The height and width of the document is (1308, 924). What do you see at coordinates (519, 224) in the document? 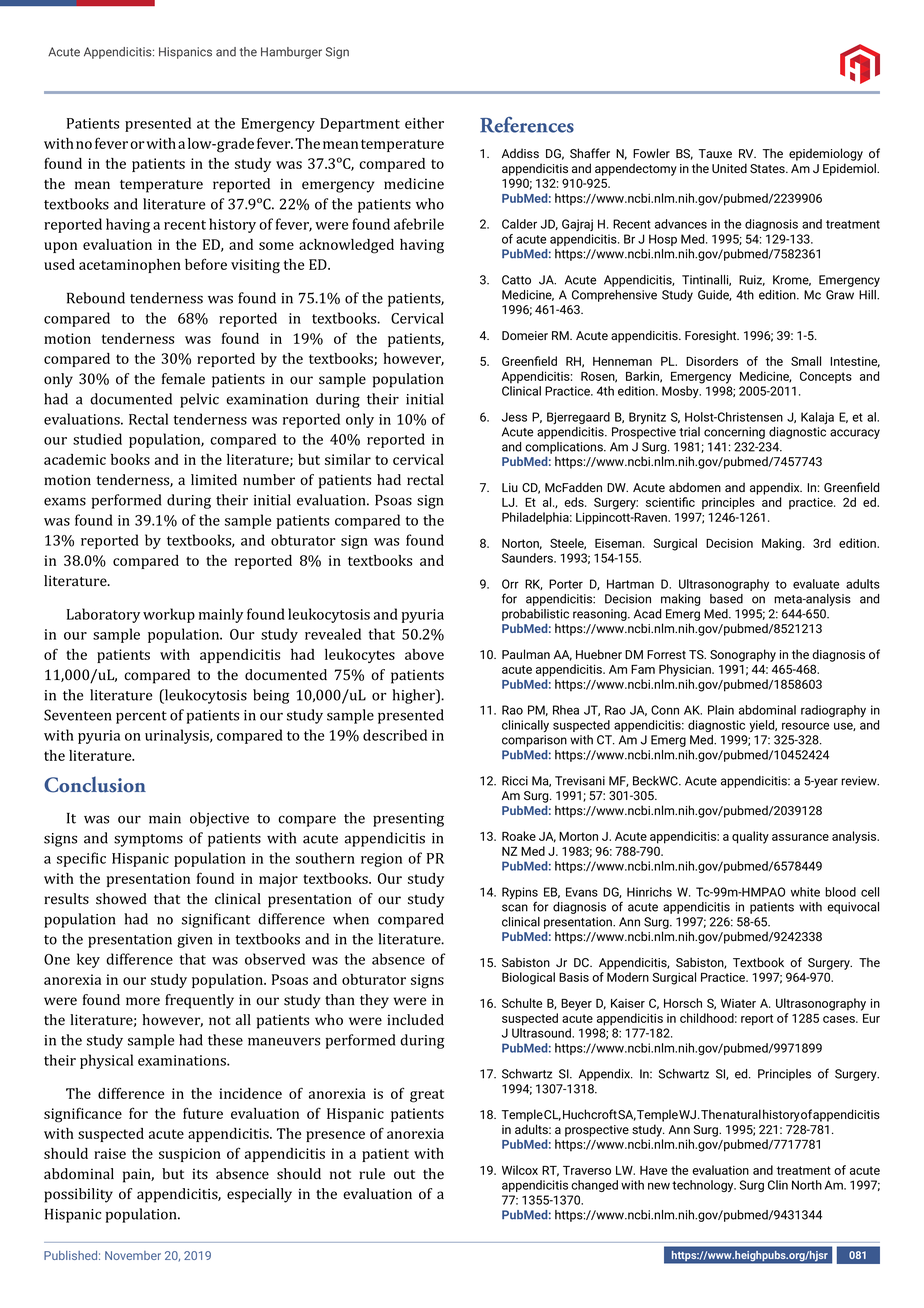
I see `Calder` at bounding box center [519, 224].
